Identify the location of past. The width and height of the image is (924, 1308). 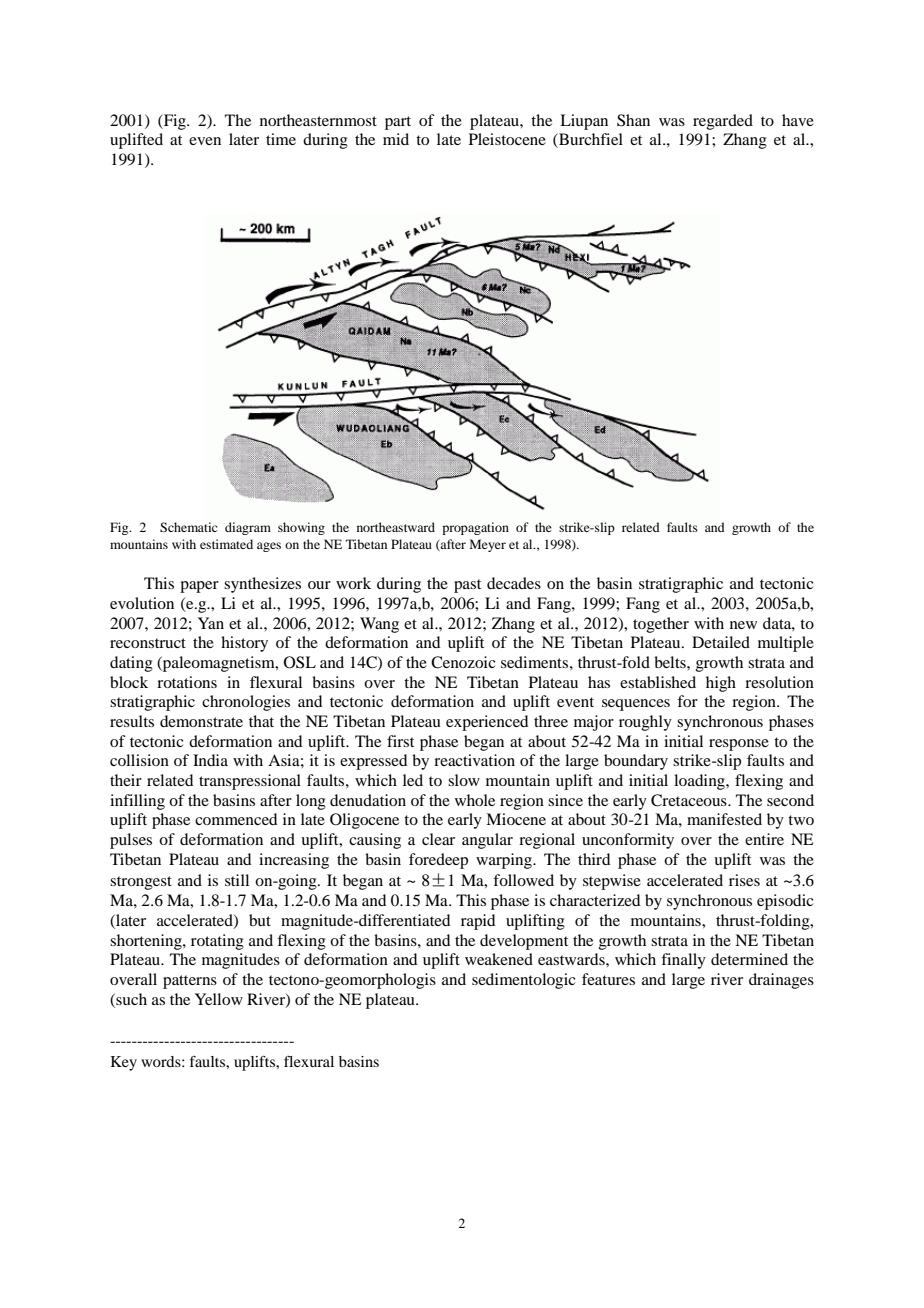
(467, 586).
